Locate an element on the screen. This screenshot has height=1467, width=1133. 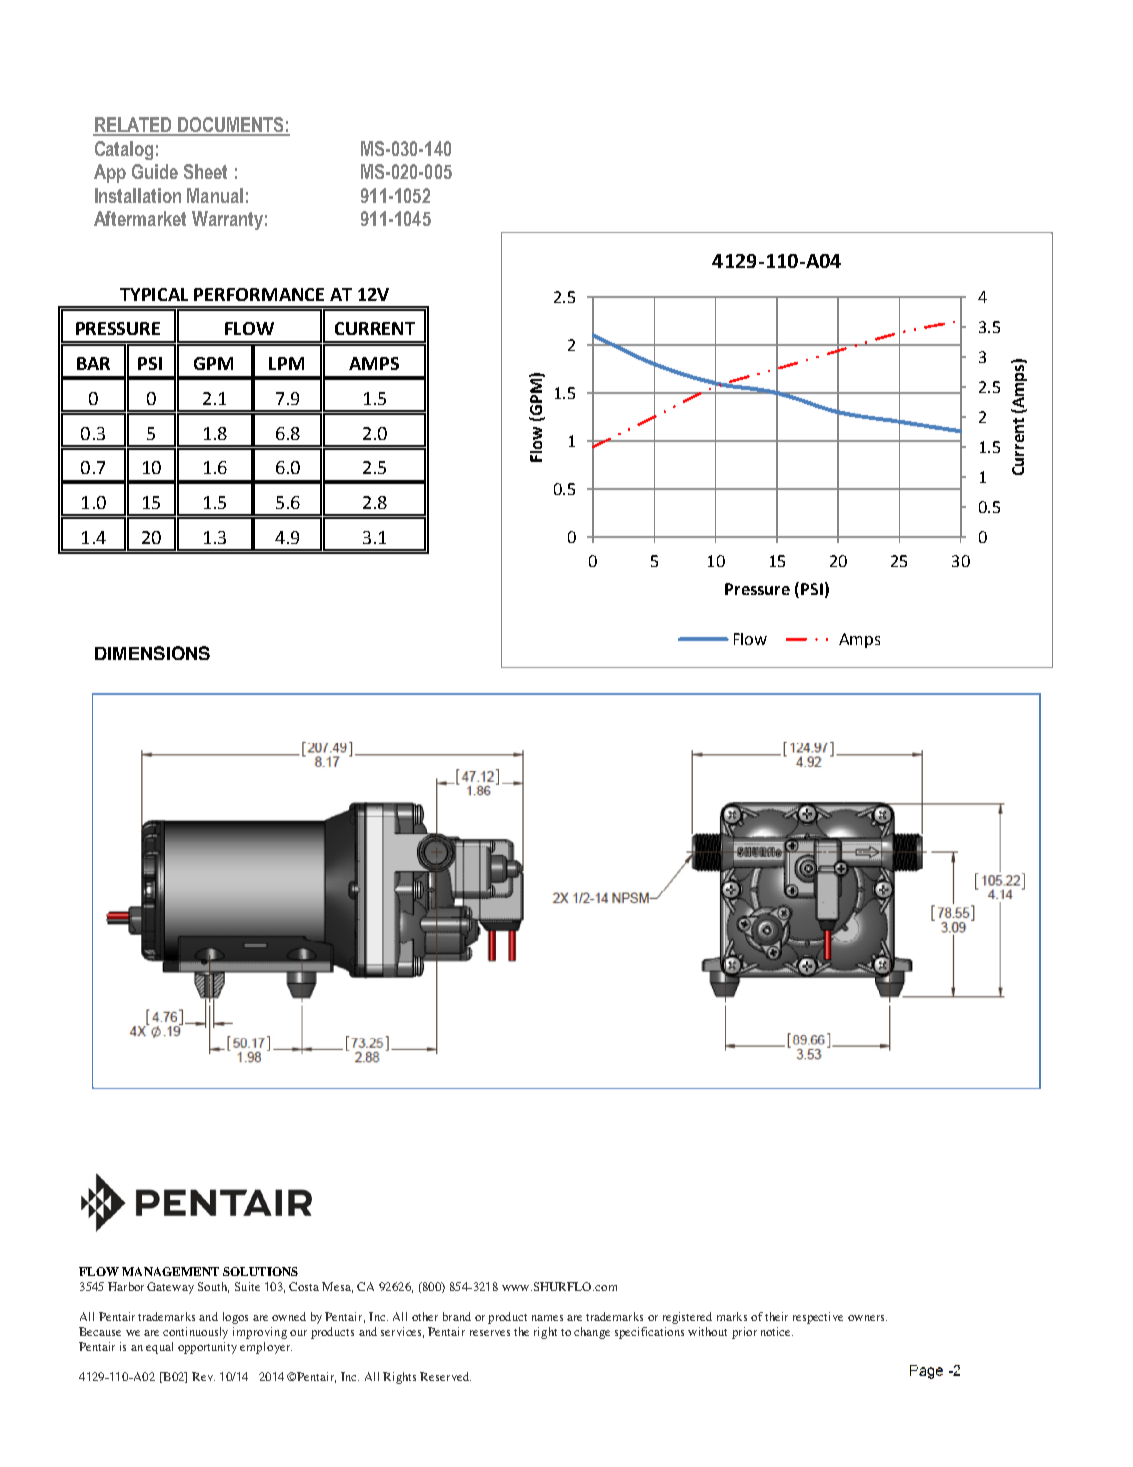
BAR is located at coordinates (93, 363).
